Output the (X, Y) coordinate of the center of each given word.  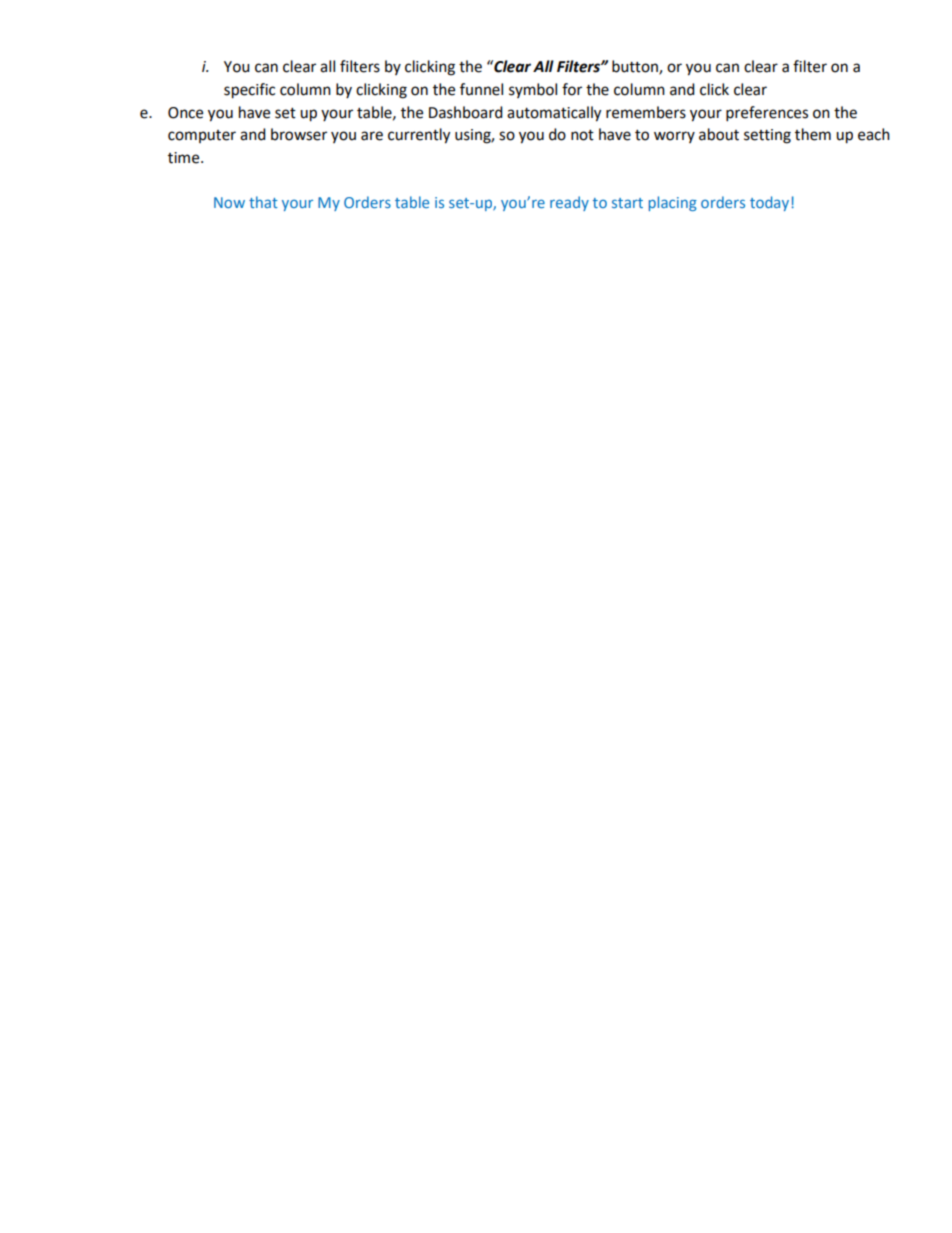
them (813, 134)
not (582, 135)
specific (249, 91)
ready (569, 203)
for (572, 89)
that (263, 202)
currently (419, 136)
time (185, 158)
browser (299, 134)
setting (767, 136)
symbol (533, 90)
